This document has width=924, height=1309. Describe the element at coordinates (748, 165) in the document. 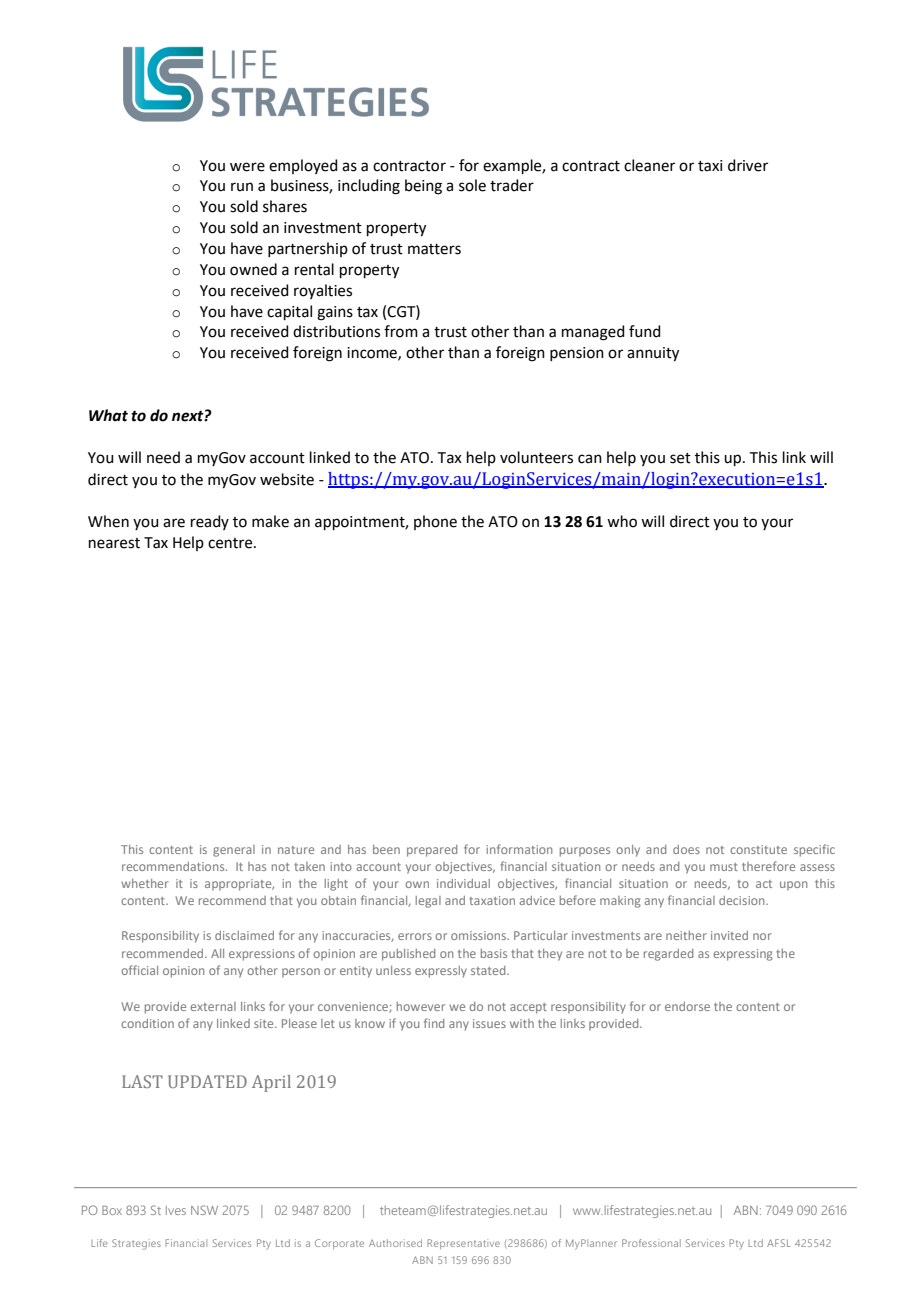

I see `driver` at that location.
